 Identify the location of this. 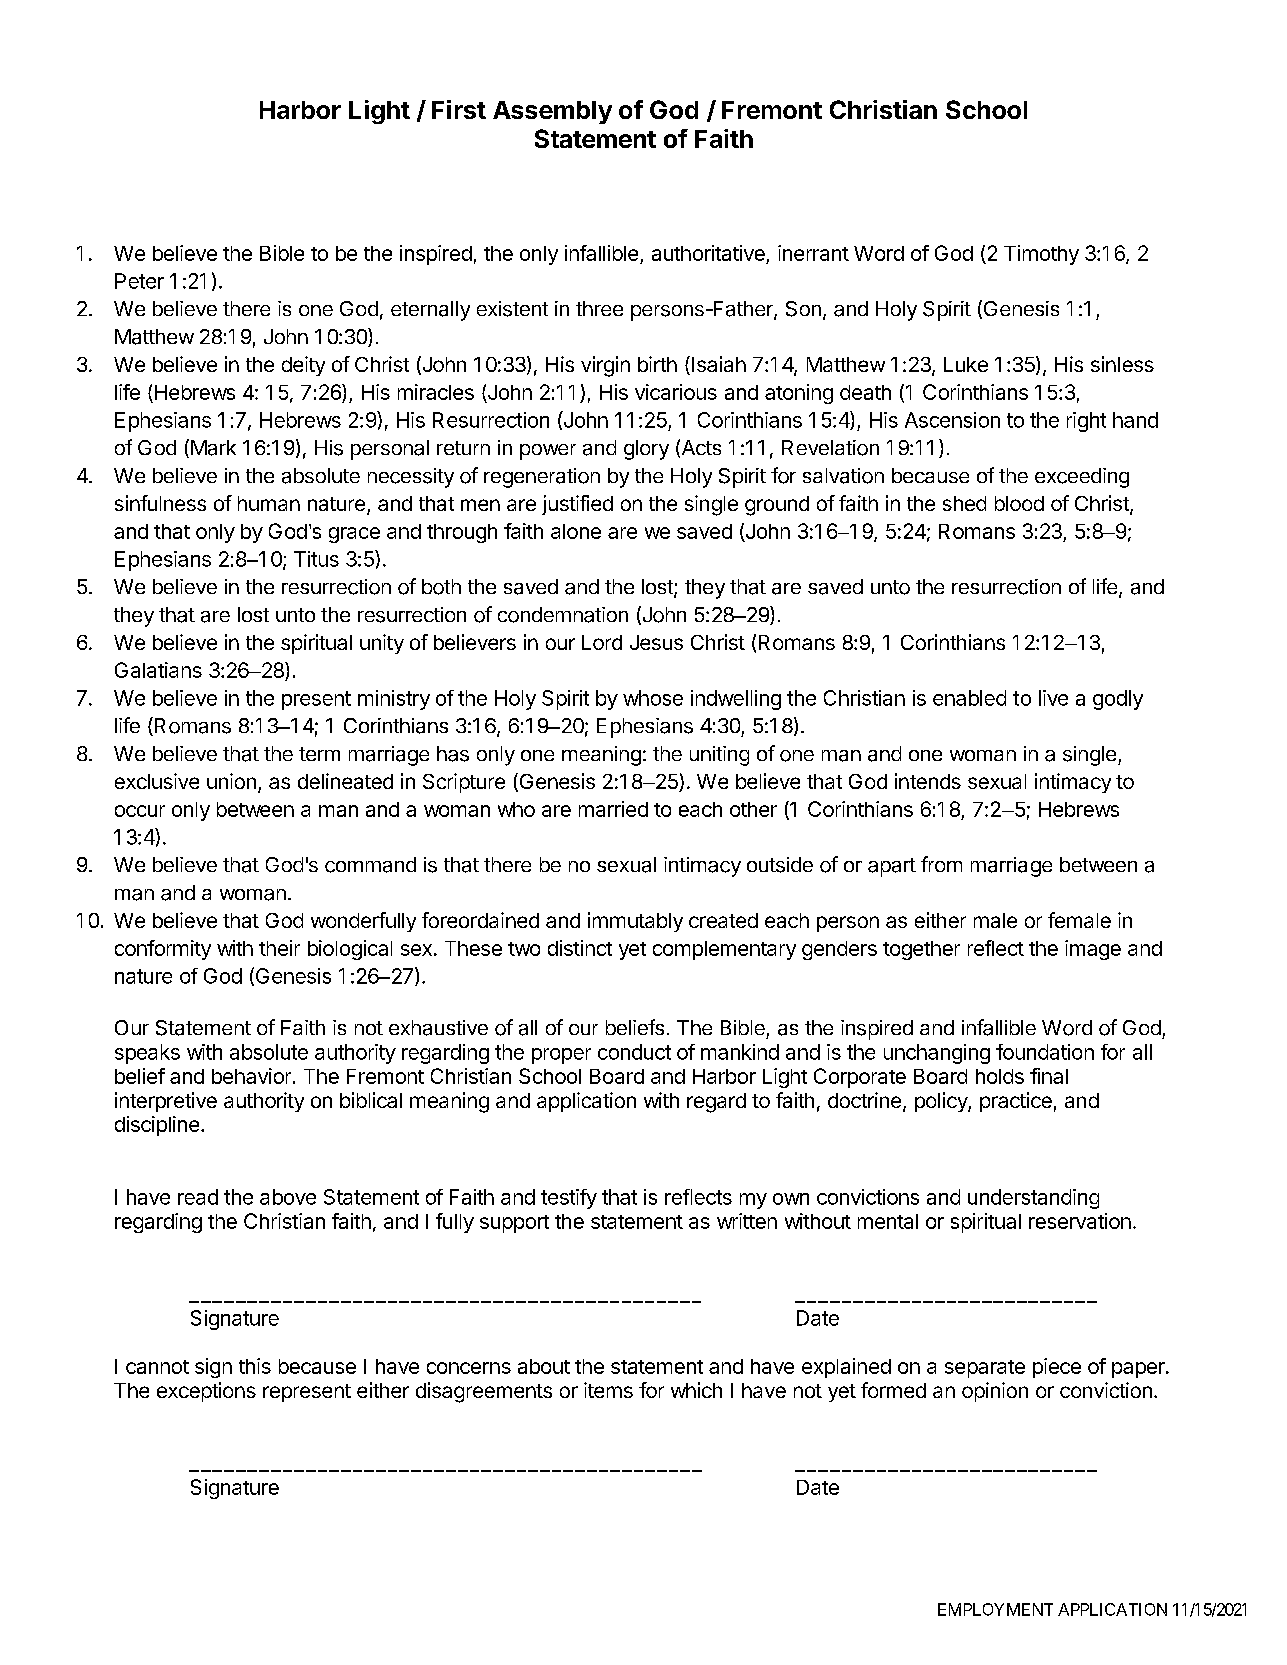
(255, 1366).
